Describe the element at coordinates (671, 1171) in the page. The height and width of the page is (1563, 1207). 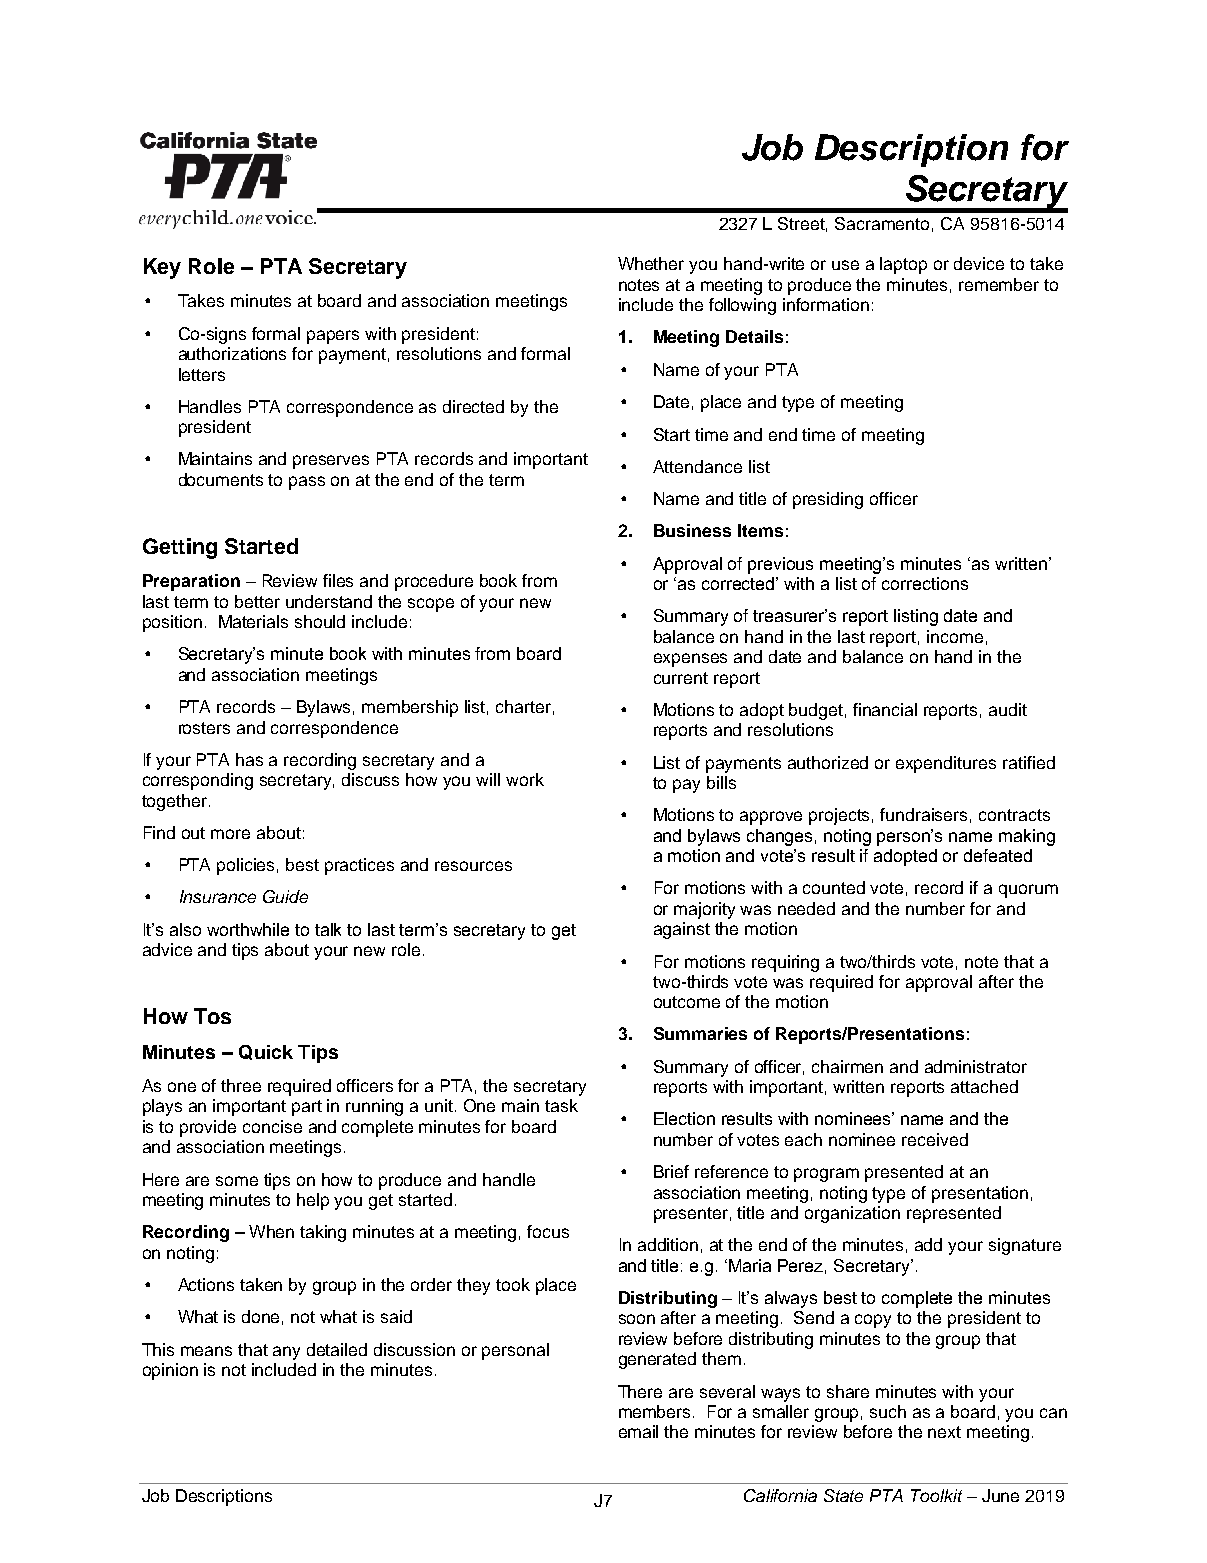
I see `Brief` at that location.
